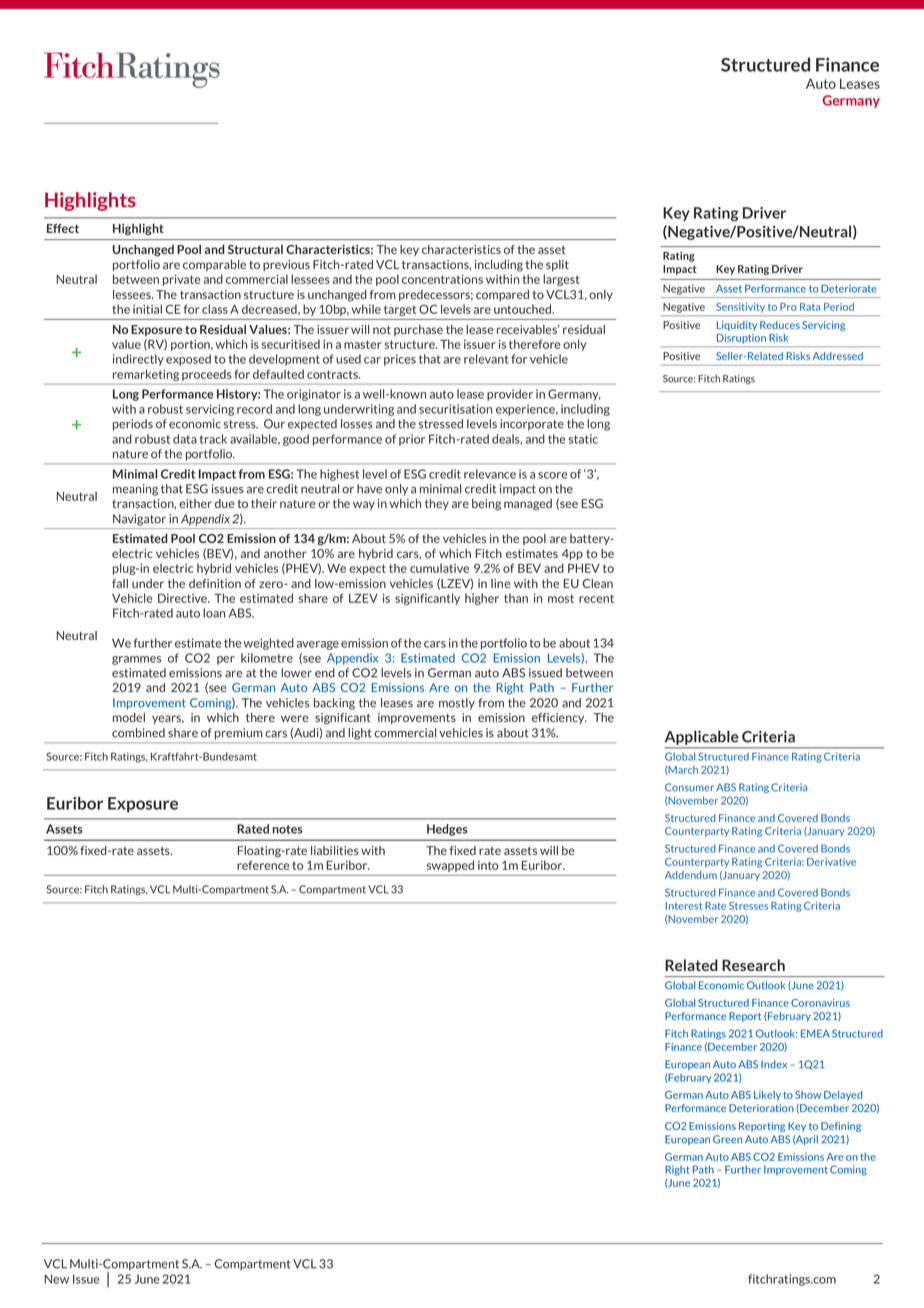  I want to click on Sensitivity, so click(740, 307).
